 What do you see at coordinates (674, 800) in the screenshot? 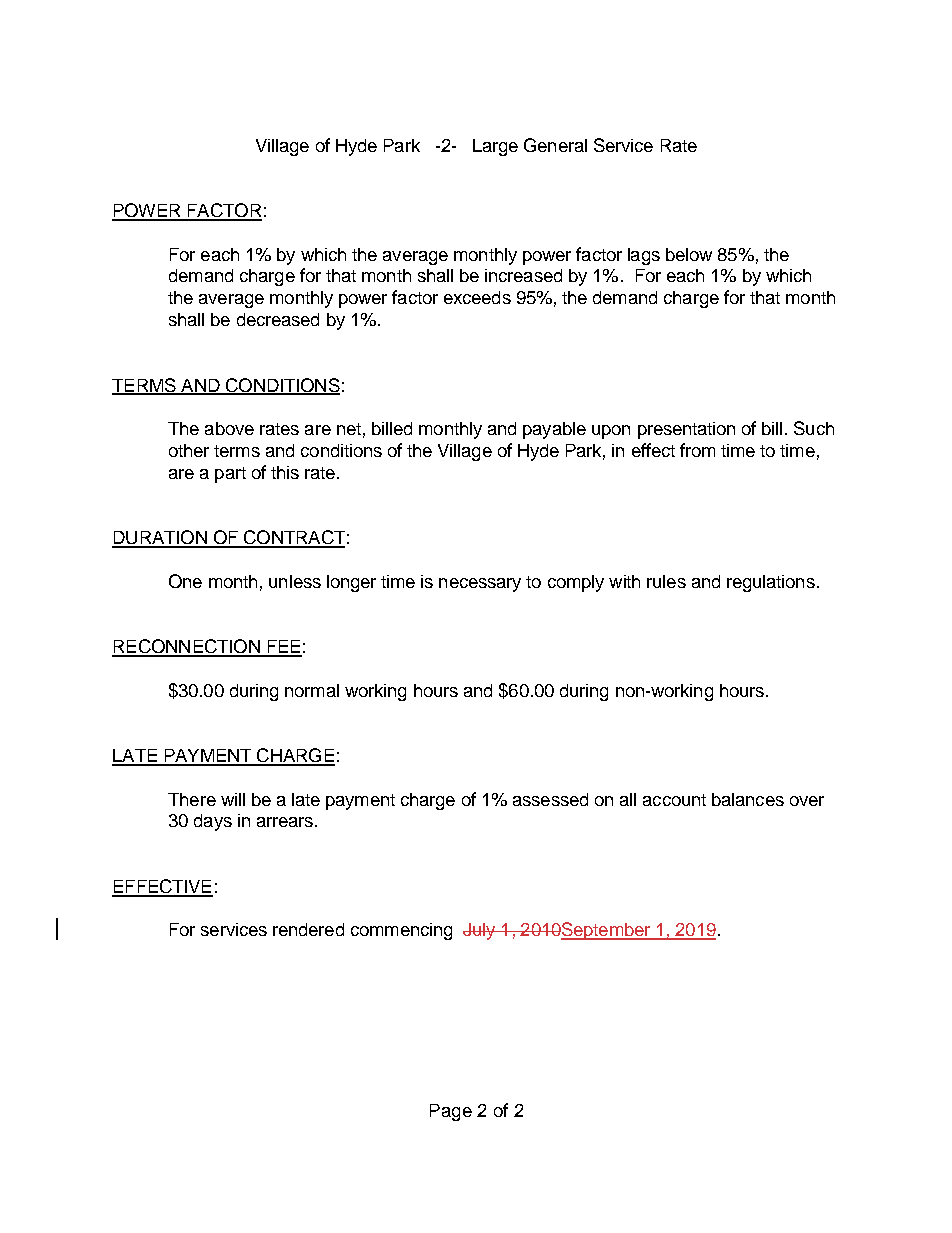
I see `account` at bounding box center [674, 800].
